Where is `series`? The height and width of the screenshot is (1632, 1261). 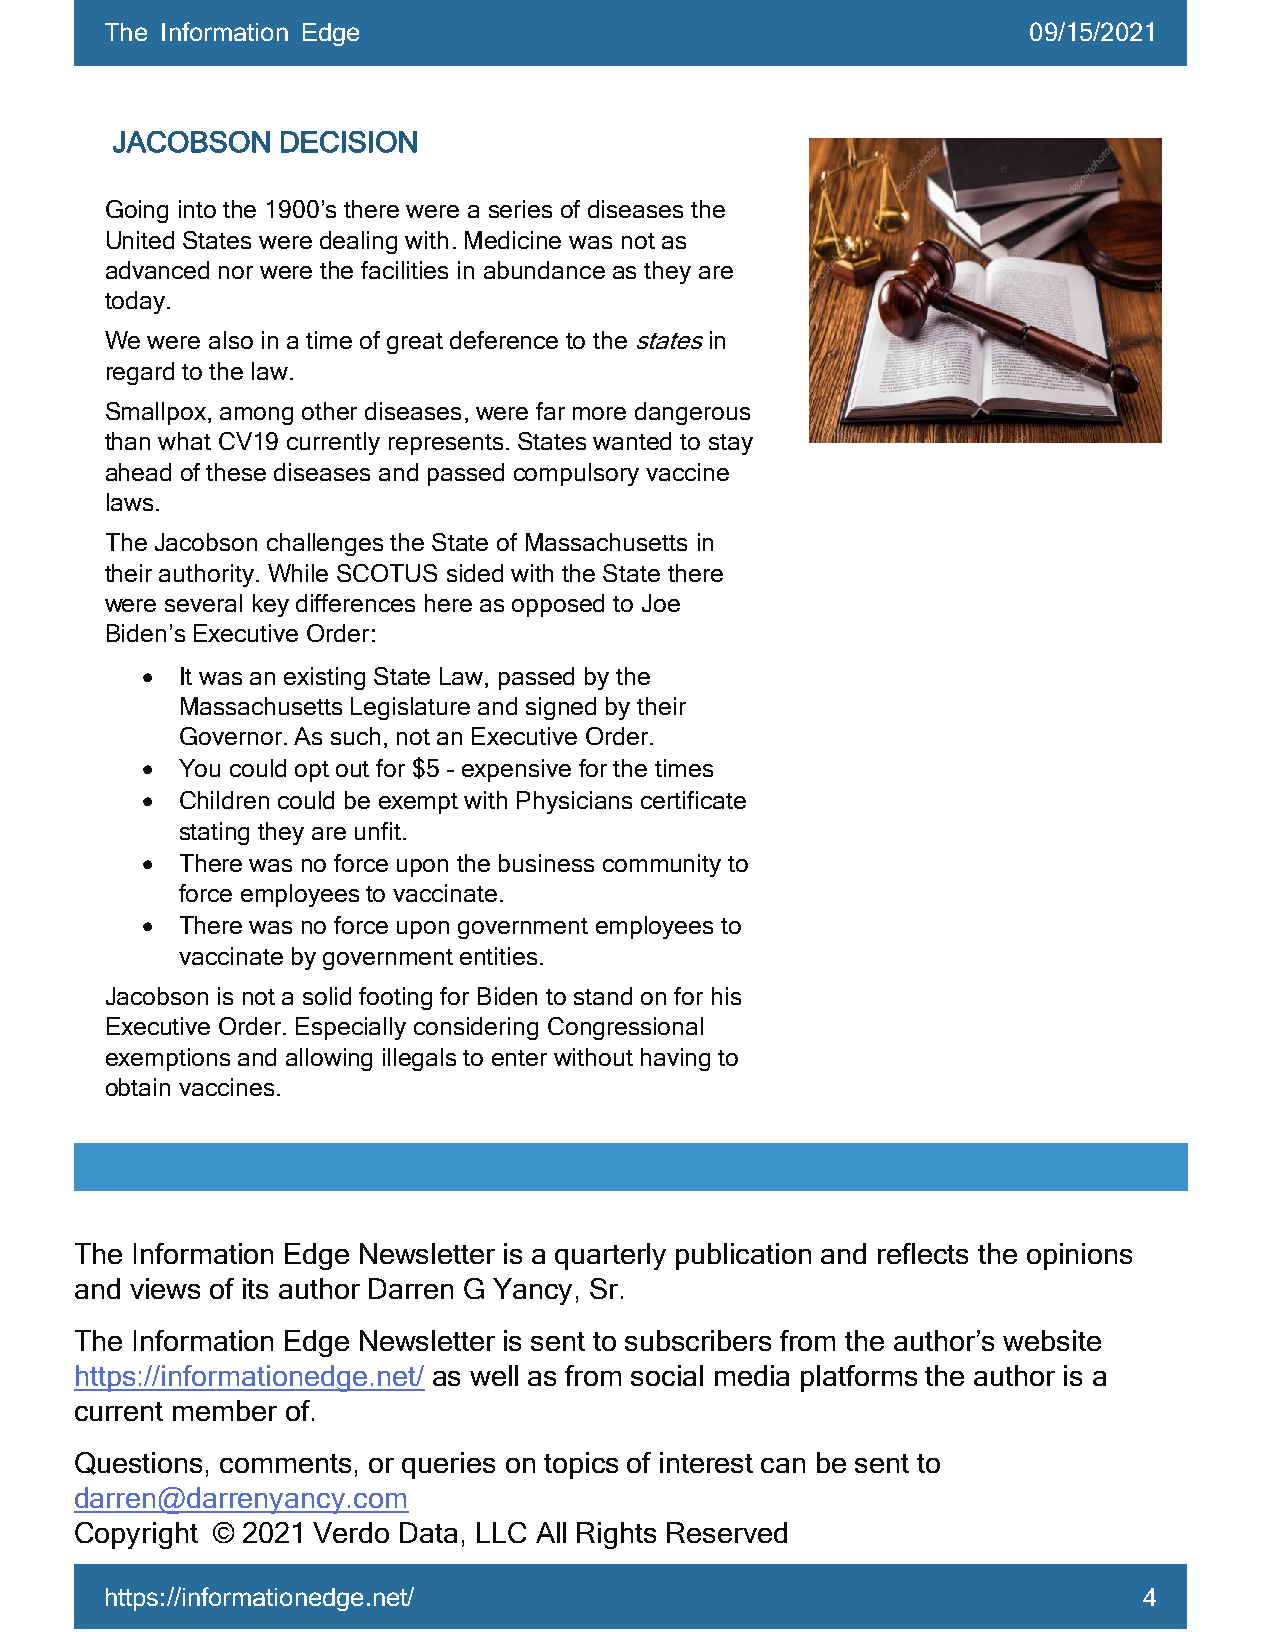
series is located at coordinates (520, 209).
